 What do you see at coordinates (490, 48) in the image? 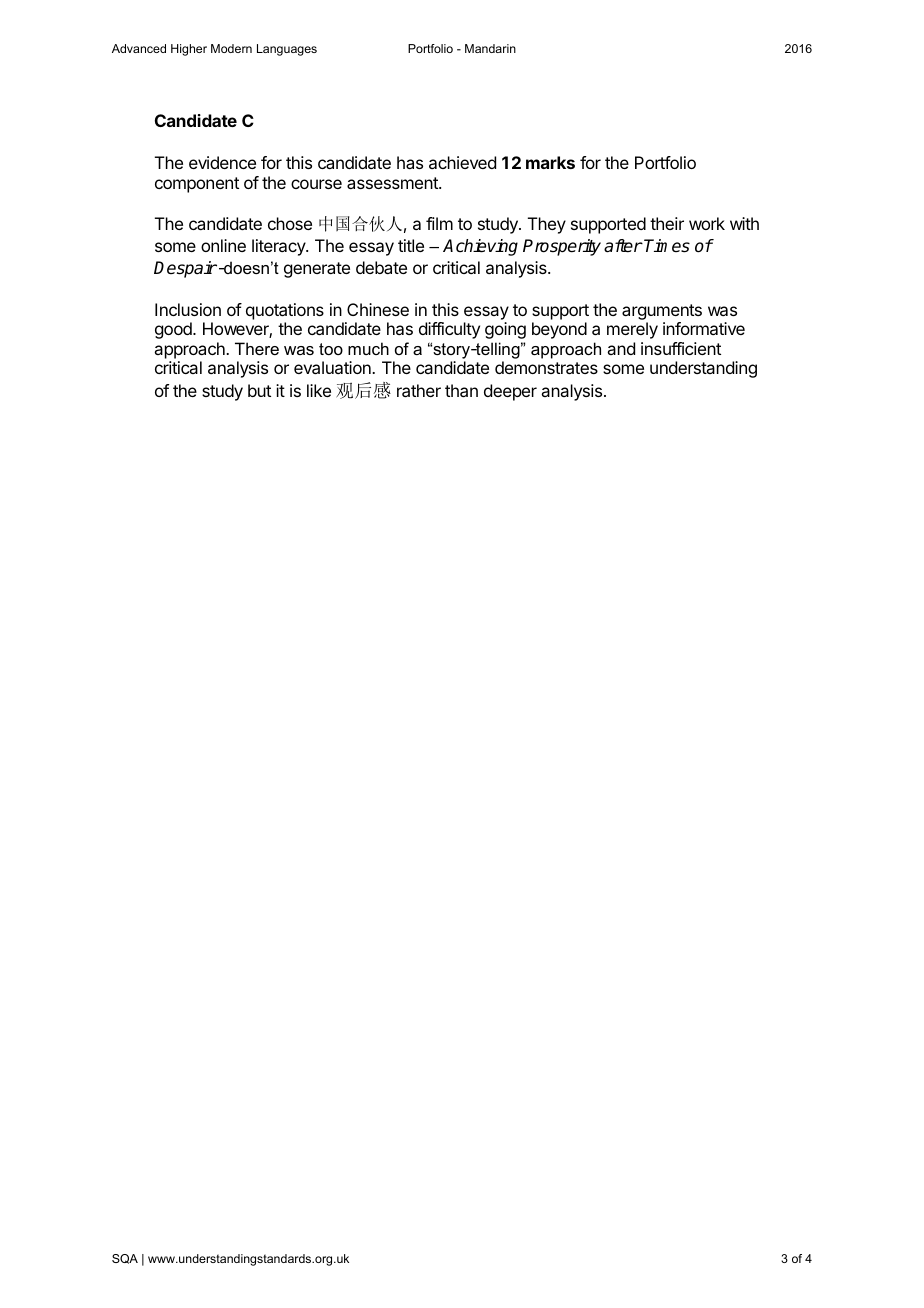
I see `Mandarin` at bounding box center [490, 48].
